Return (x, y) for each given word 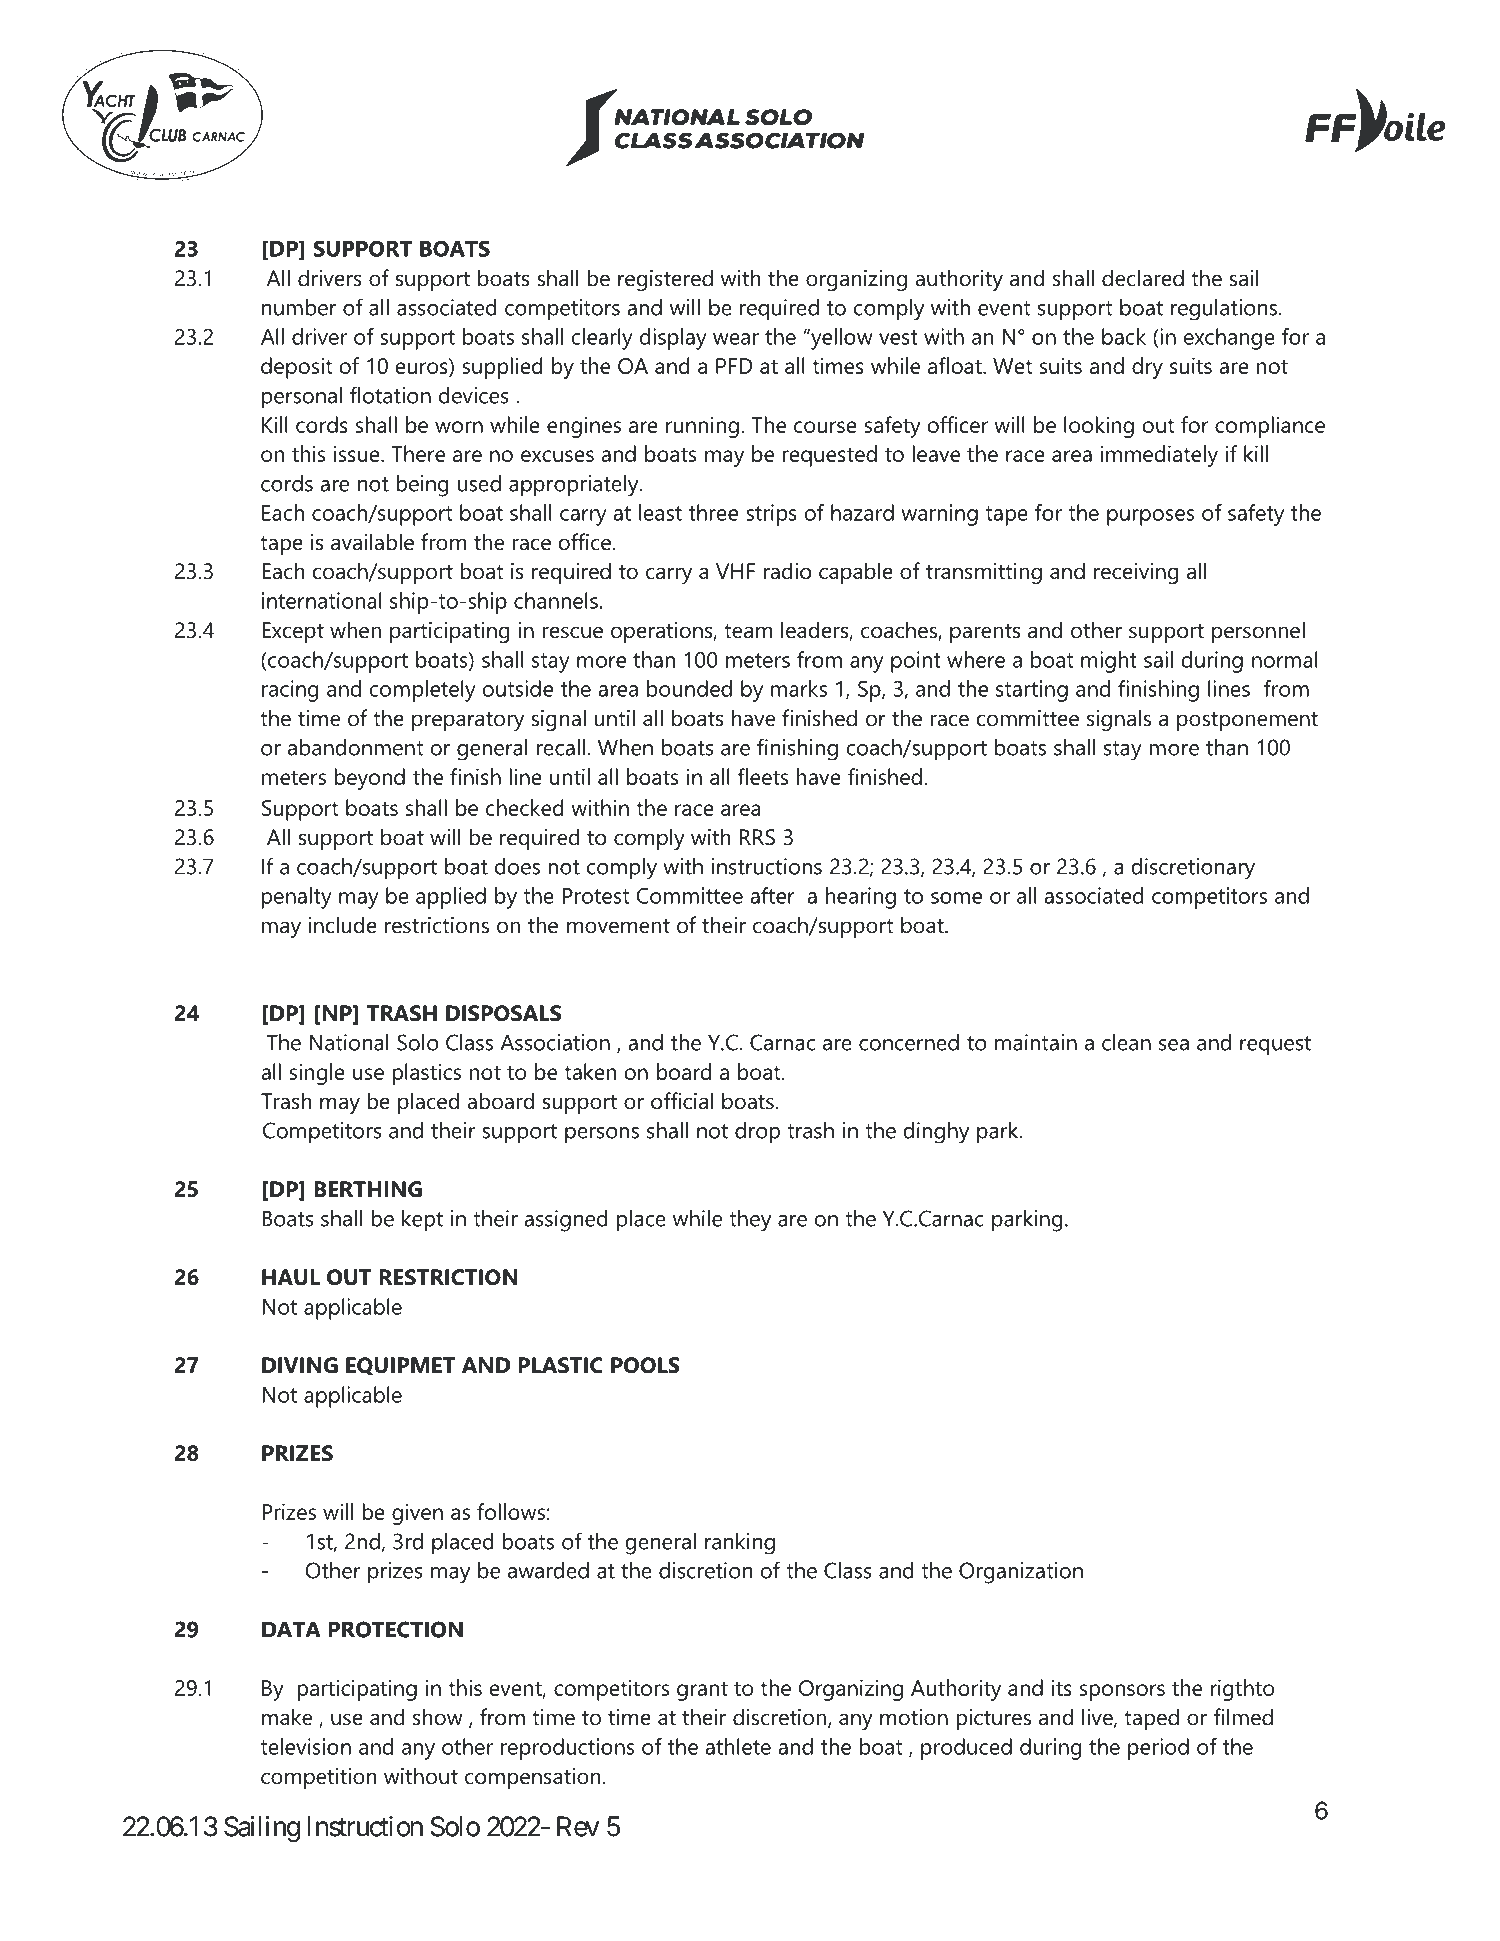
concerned (909, 1042)
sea (1174, 1045)
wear (736, 339)
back (1124, 336)
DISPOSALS (503, 1013)
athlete (738, 1746)
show (438, 1717)
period (1158, 1749)
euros (422, 369)
